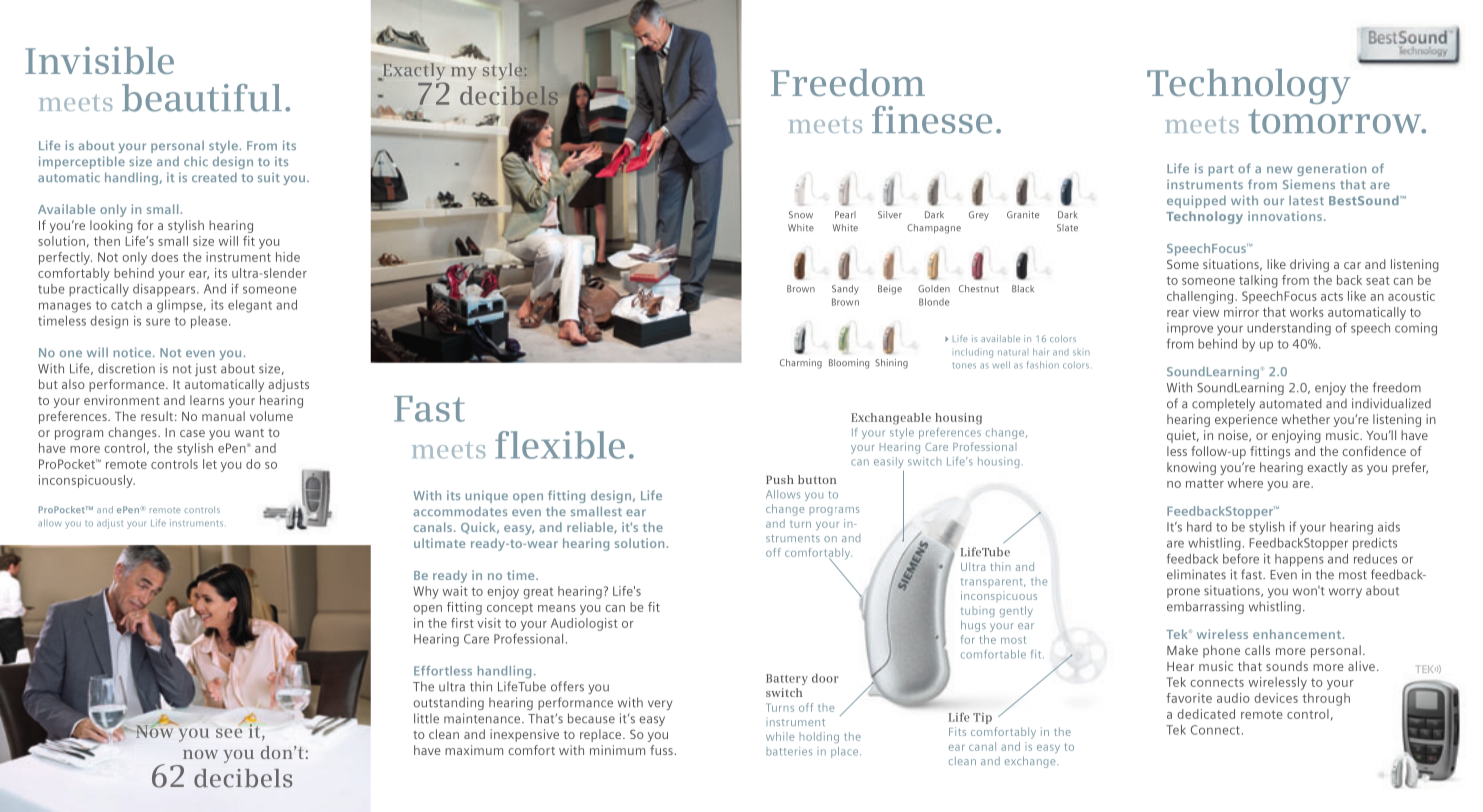 The width and height of the image is (1483, 812). Describe the element at coordinates (1206, 714) in the image. I see `dedicated` at that location.
